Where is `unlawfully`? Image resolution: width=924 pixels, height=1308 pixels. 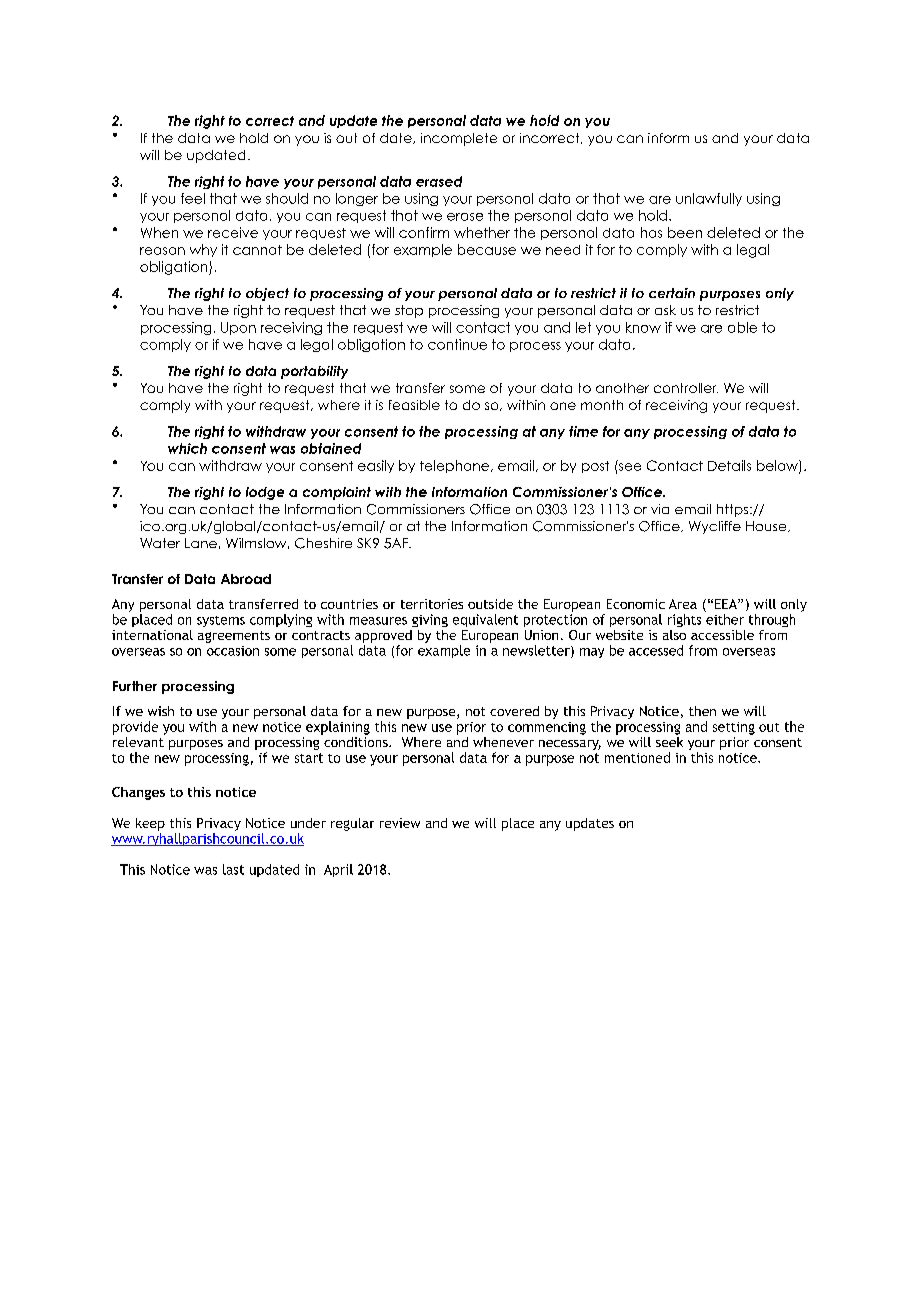 unlawfully is located at coordinates (709, 199).
